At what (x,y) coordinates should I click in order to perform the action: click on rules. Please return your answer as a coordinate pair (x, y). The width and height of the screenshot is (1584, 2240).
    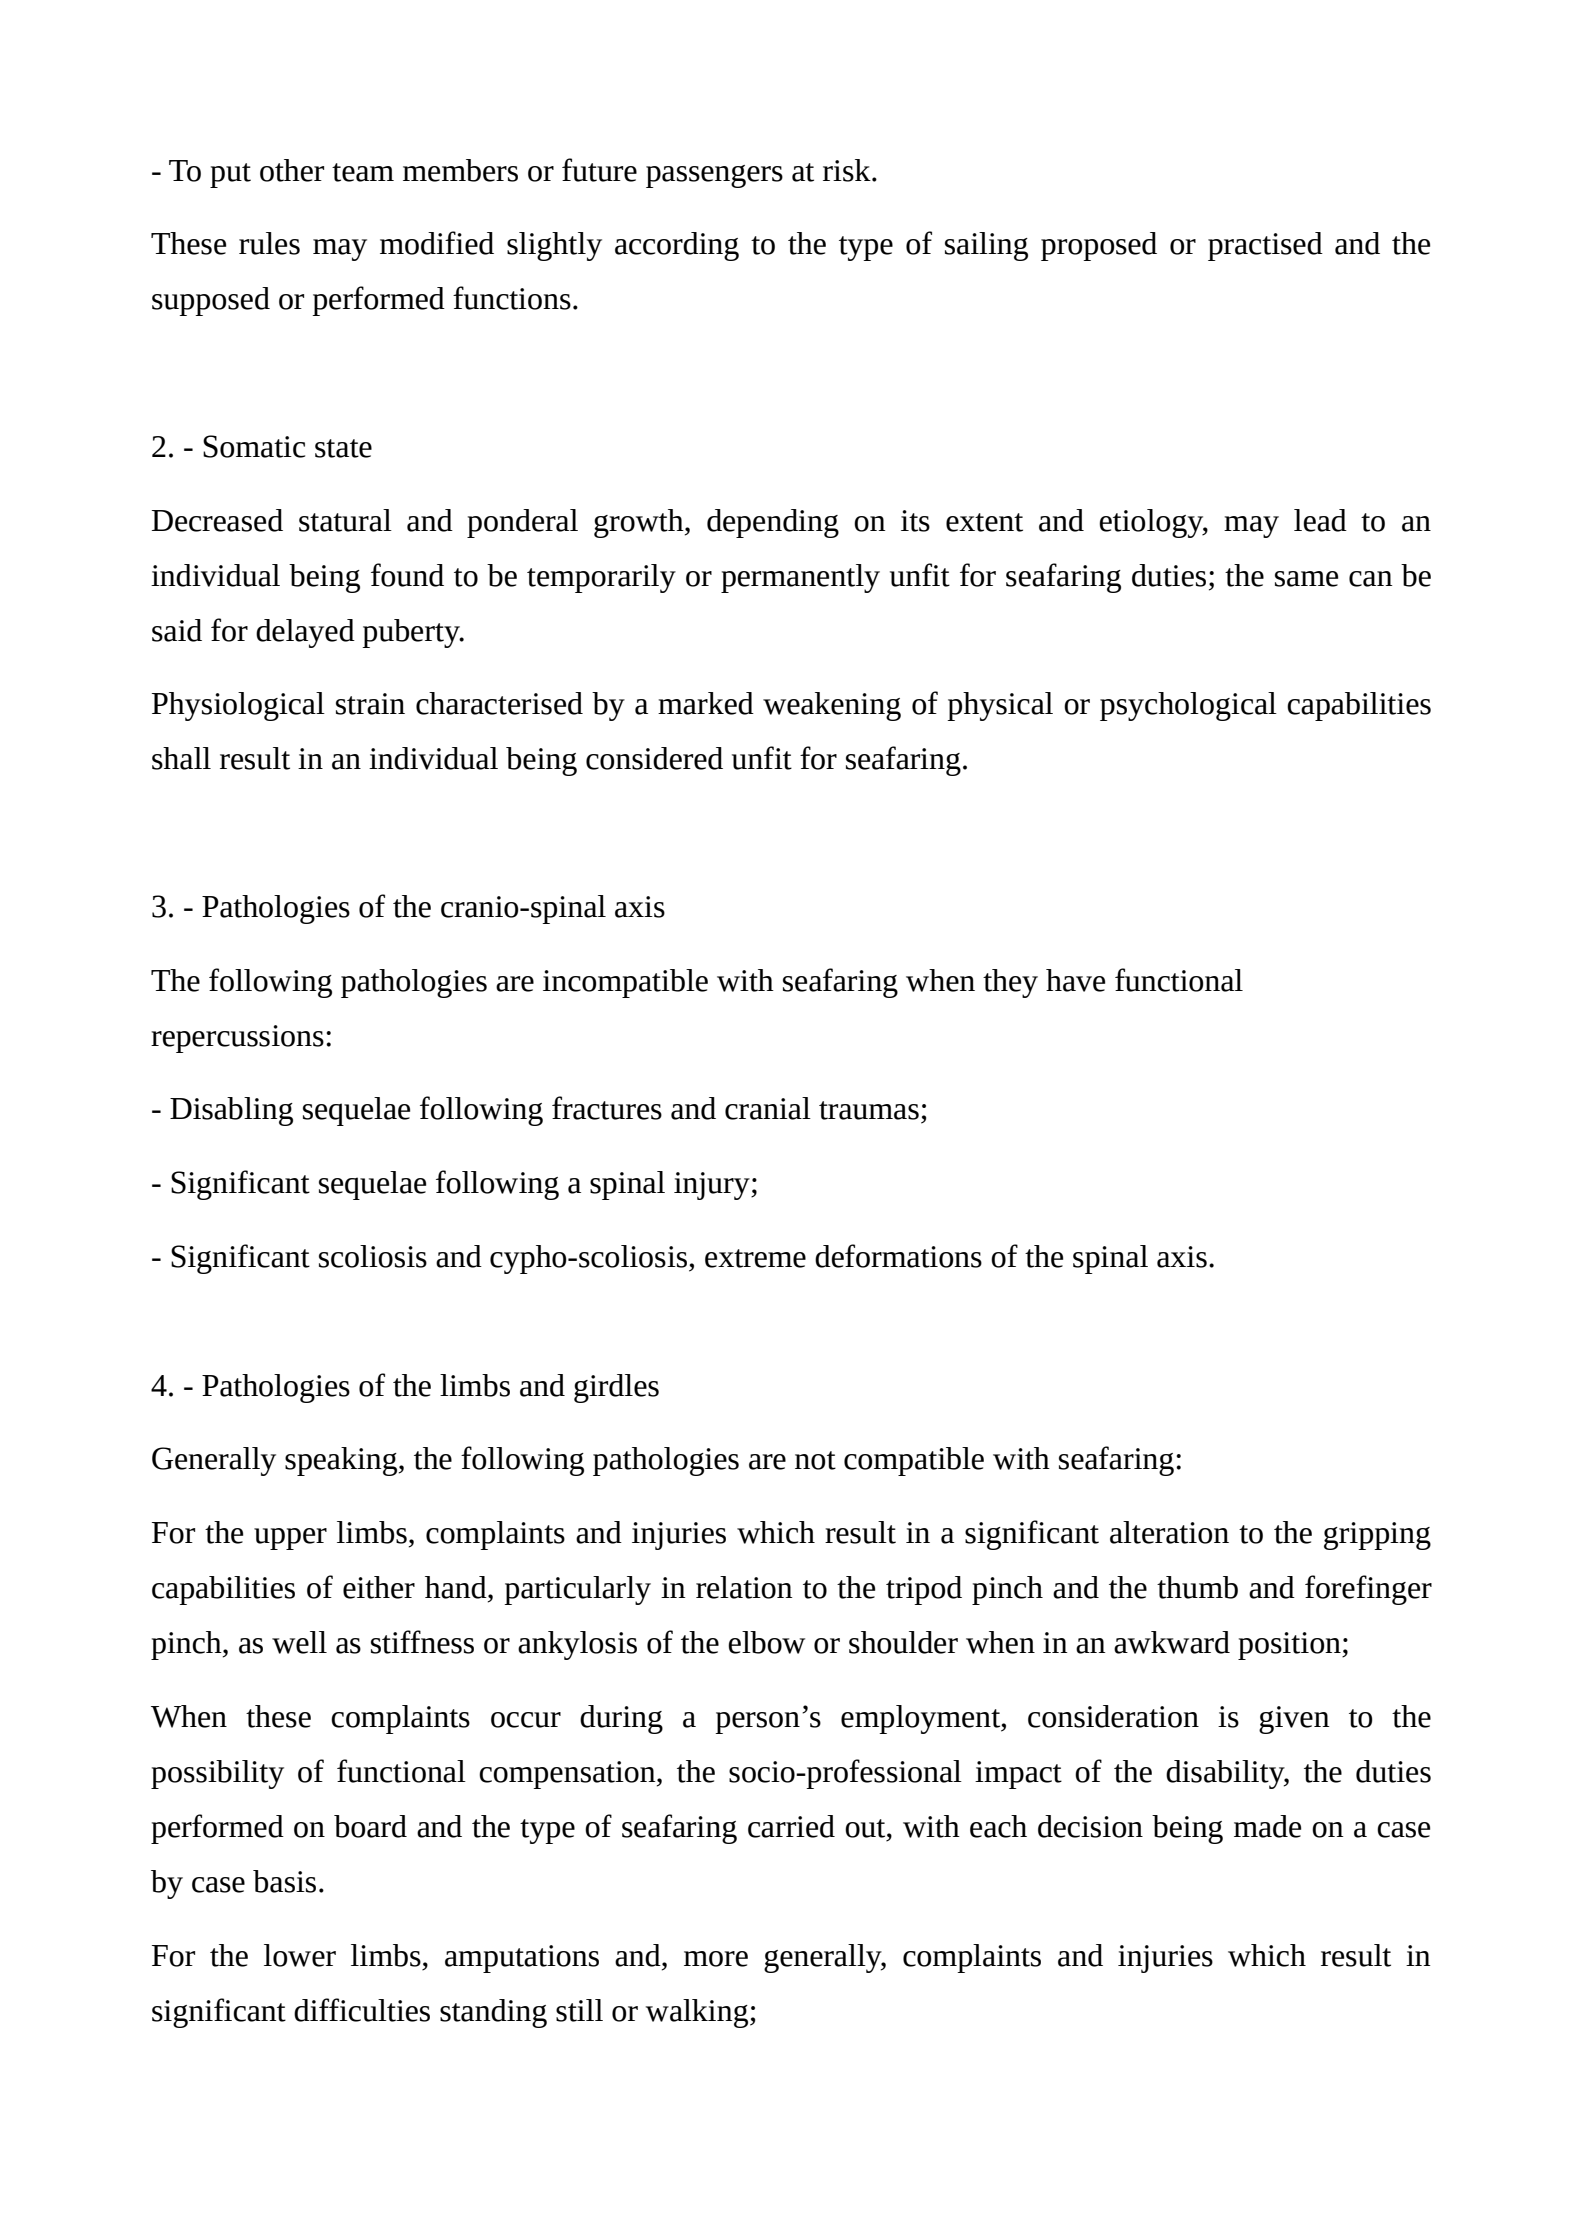
    Looking at the image, I should click on (269, 243).
